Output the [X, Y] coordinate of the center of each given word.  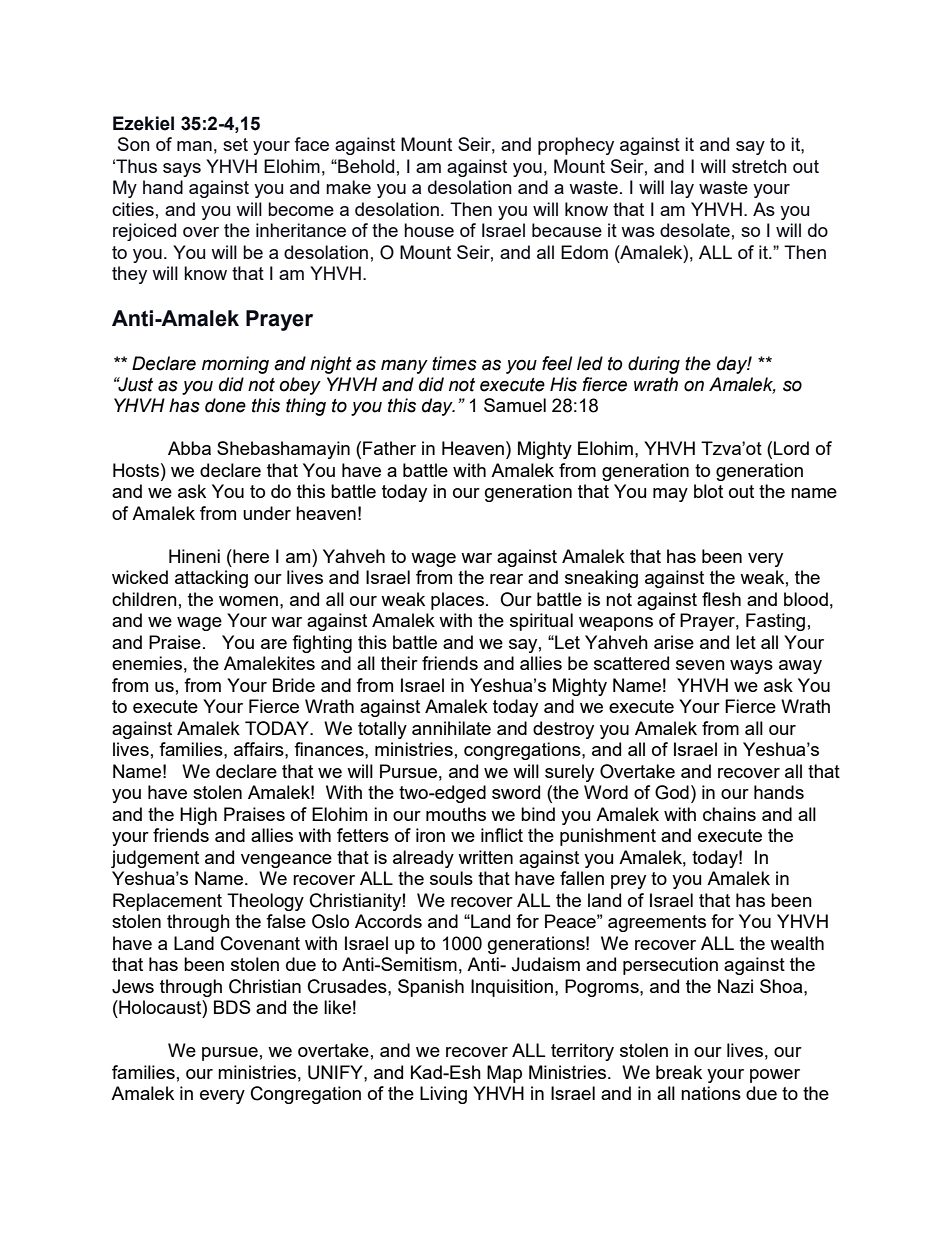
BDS [232, 1007]
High [198, 816]
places [459, 601]
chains [729, 814]
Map [504, 1074]
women [248, 601]
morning [235, 365]
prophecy [576, 146]
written [485, 857]
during [654, 365]
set [235, 144]
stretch [759, 166]
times [454, 363]
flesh [721, 599]
